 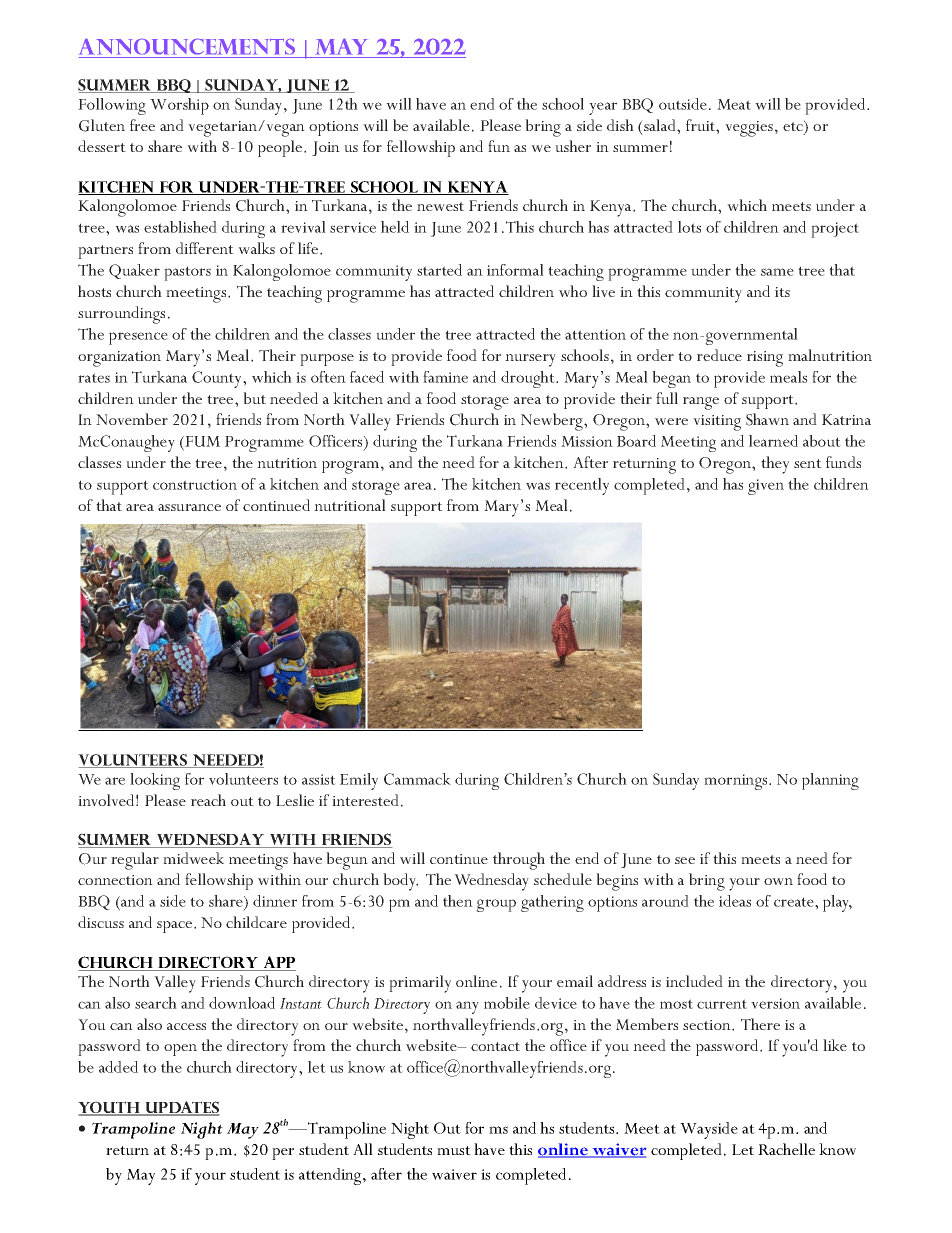 I want to click on Meat, so click(x=734, y=104).
